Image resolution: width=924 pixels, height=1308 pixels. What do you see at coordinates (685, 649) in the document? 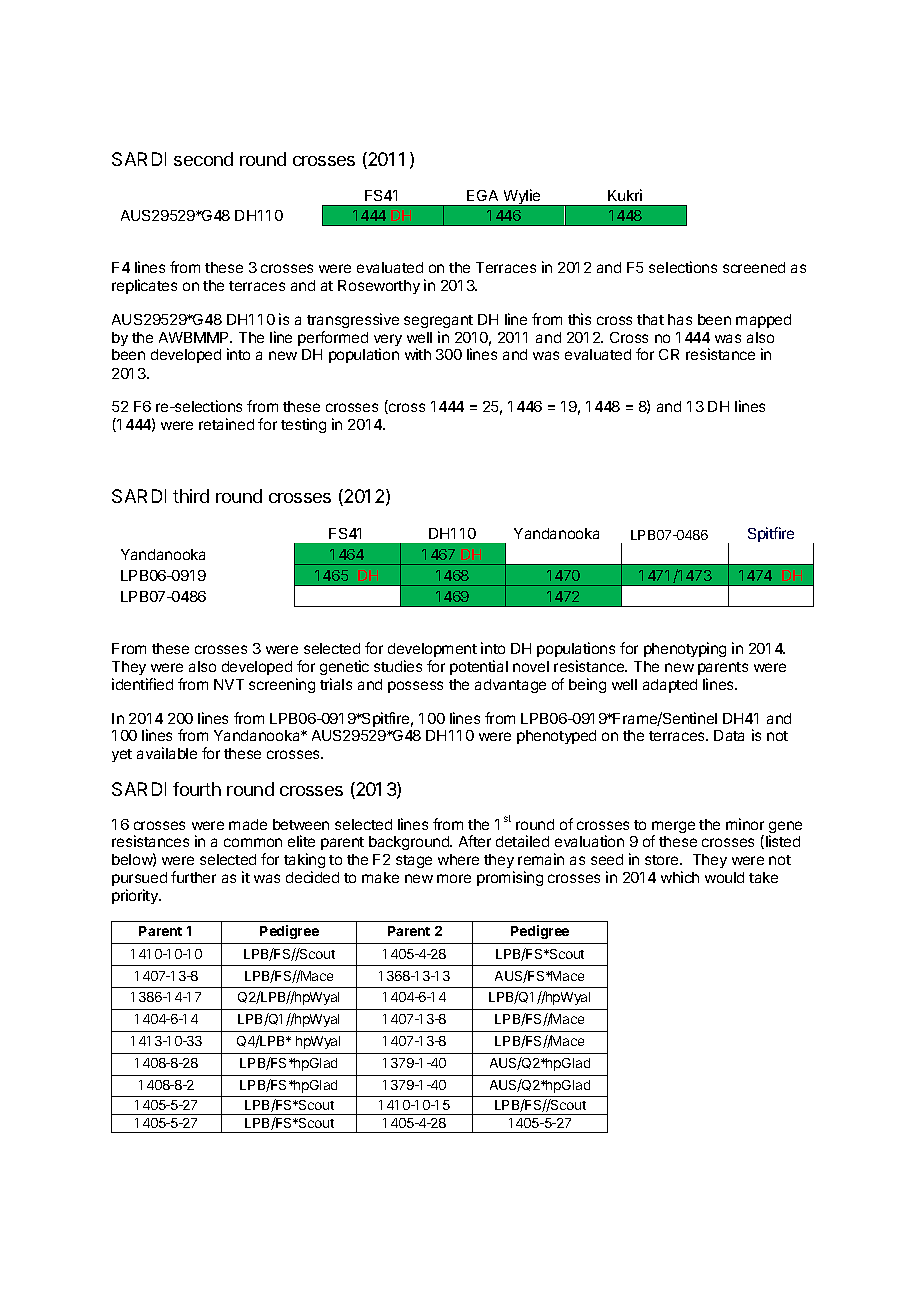
I see `phenotyping` at bounding box center [685, 649].
